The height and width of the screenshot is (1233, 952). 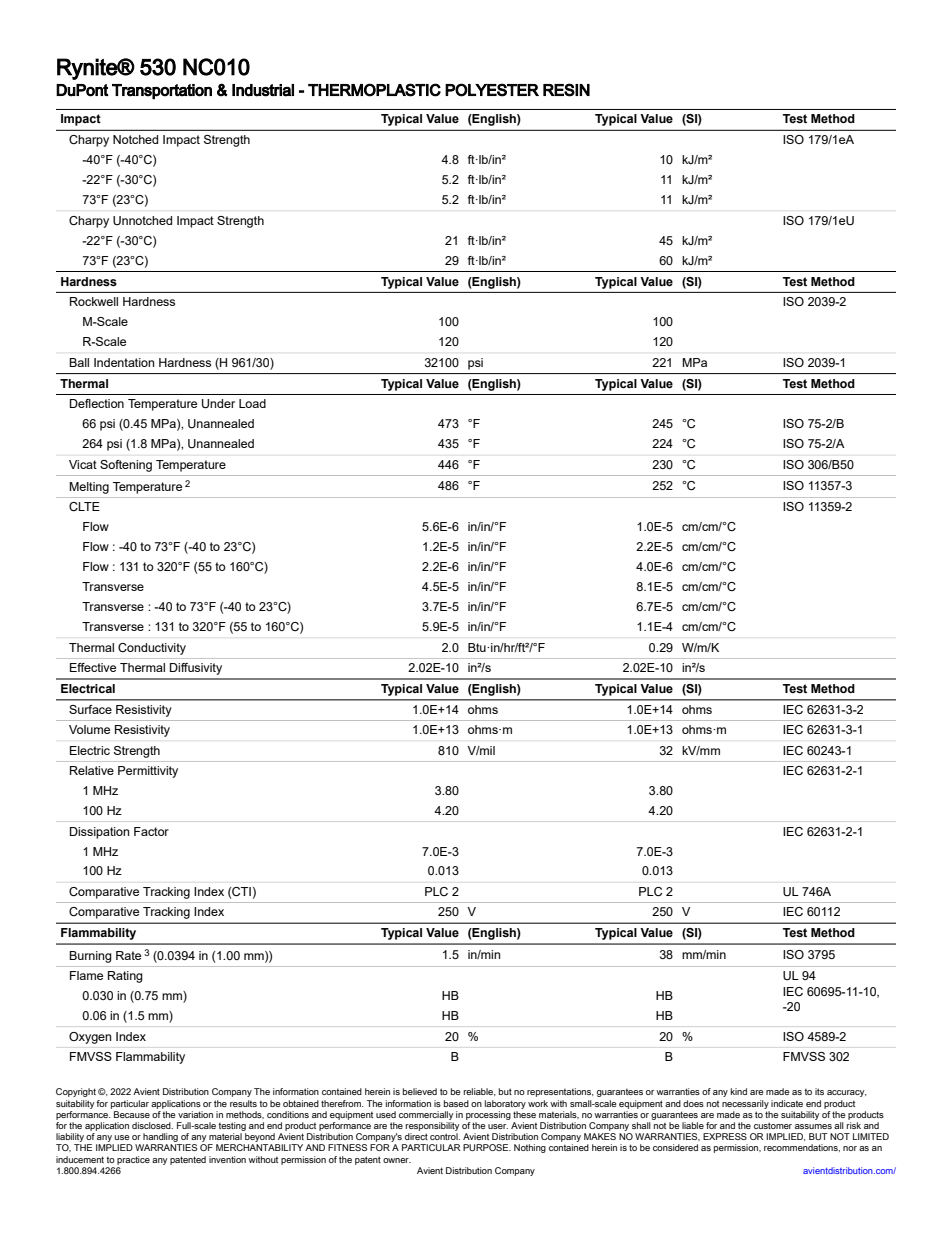 I want to click on disclosed, so click(x=152, y=1125).
